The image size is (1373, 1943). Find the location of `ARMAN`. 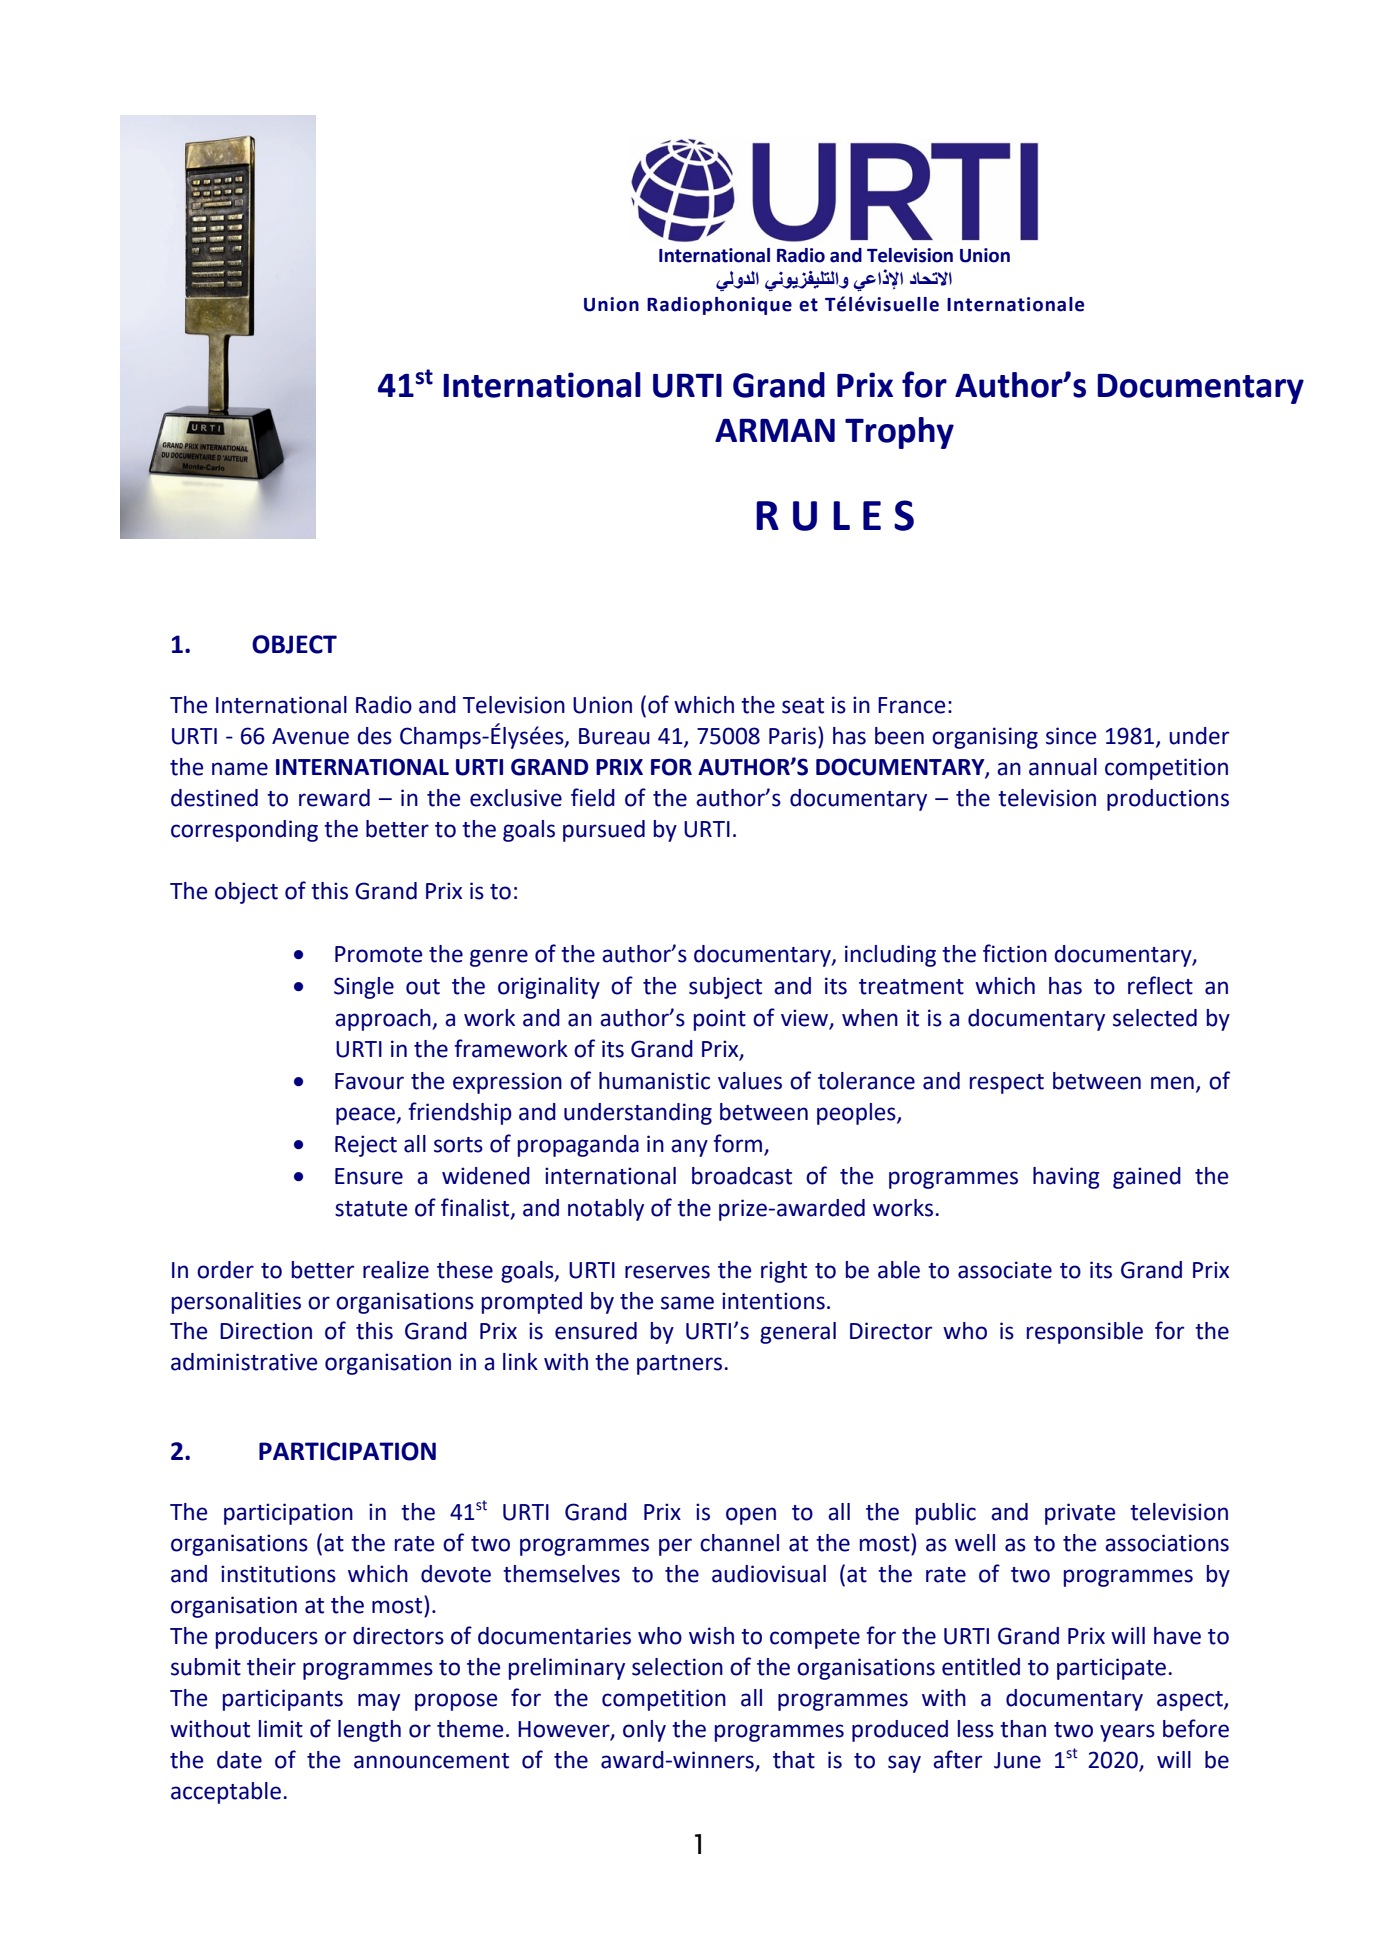

ARMAN is located at coordinates (775, 430).
